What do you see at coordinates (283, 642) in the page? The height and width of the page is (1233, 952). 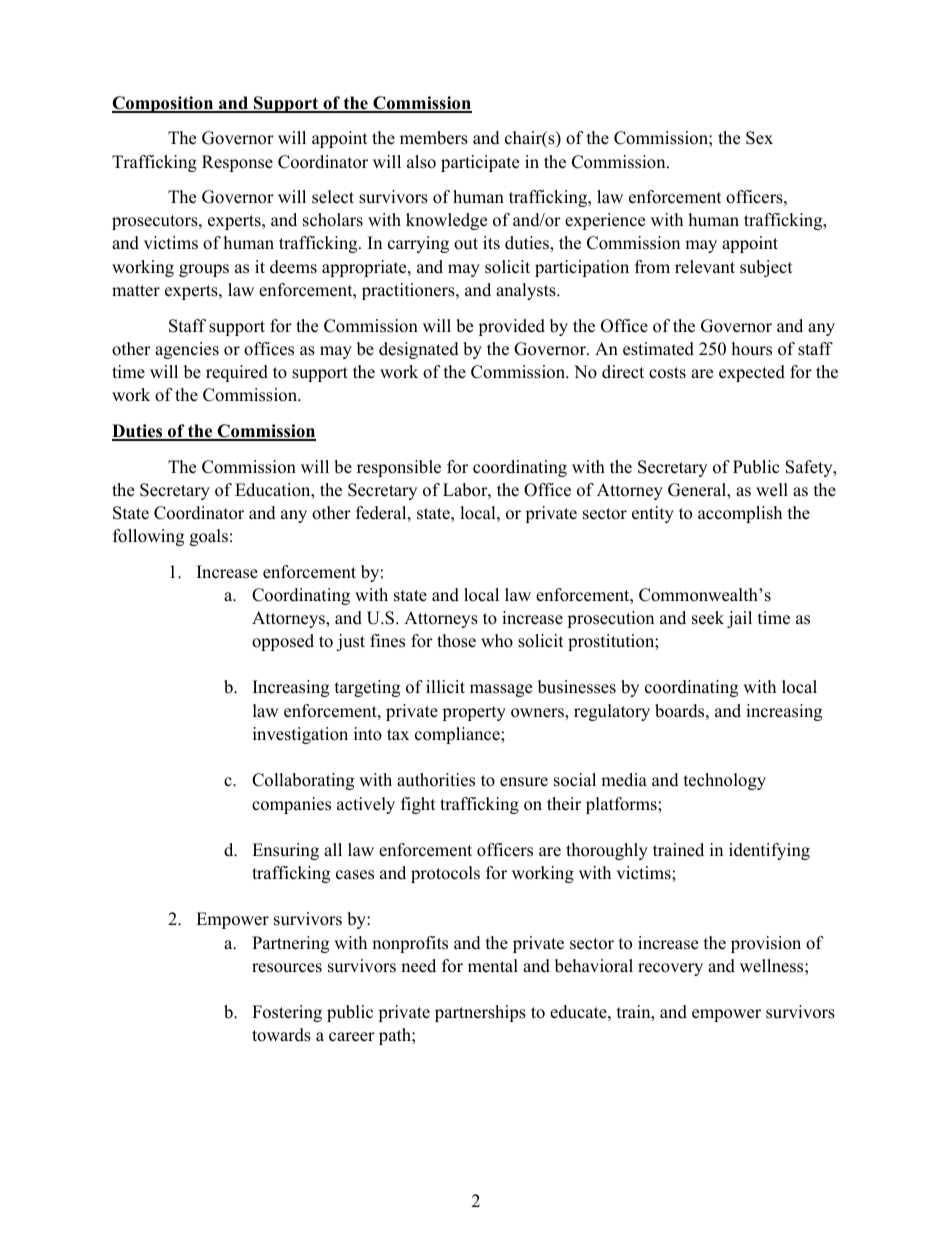 I see `opposed` at bounding box center [283, 642].
